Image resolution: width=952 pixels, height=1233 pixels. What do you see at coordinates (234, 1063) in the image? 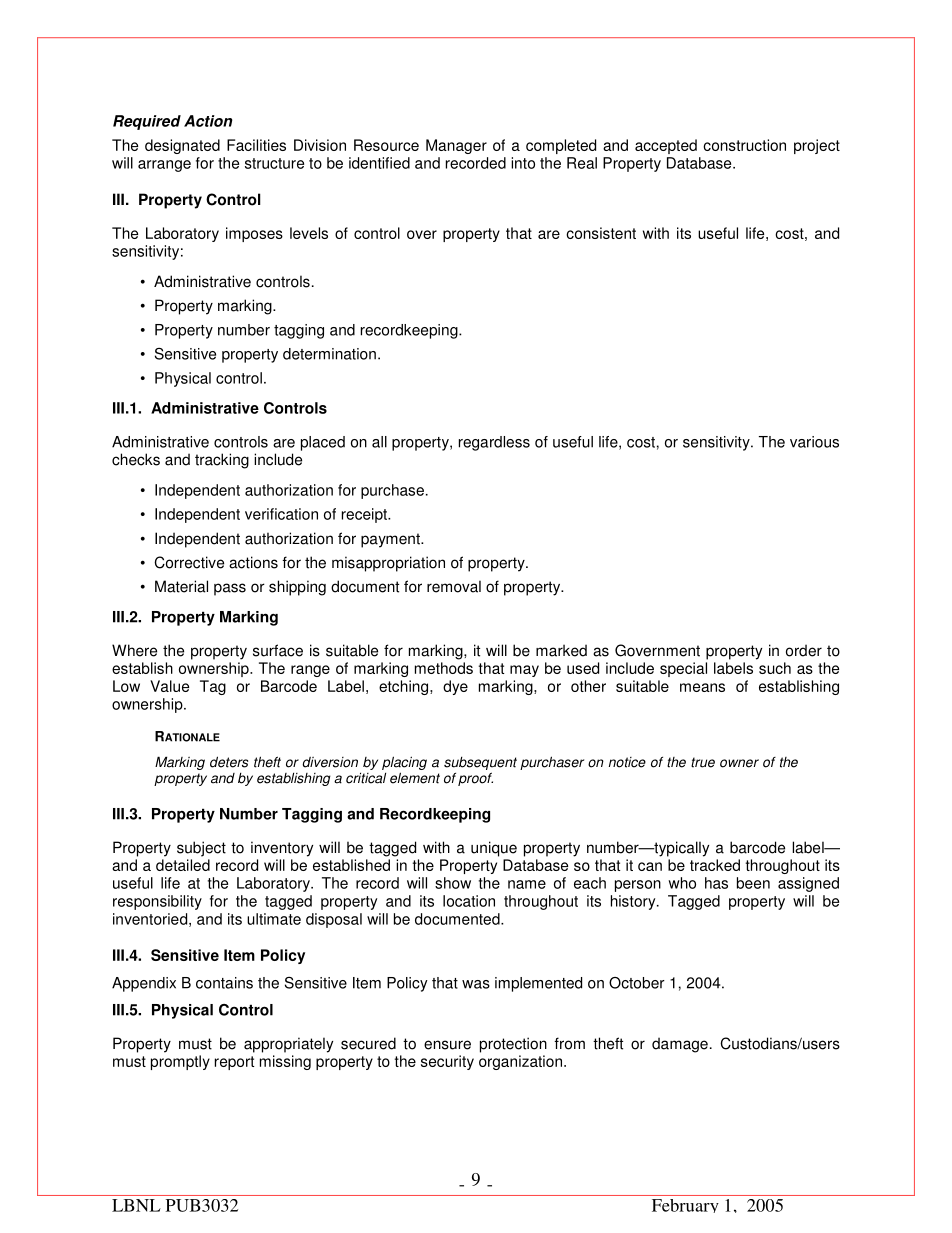
I see `report` at bounding box center [234, 1063].
